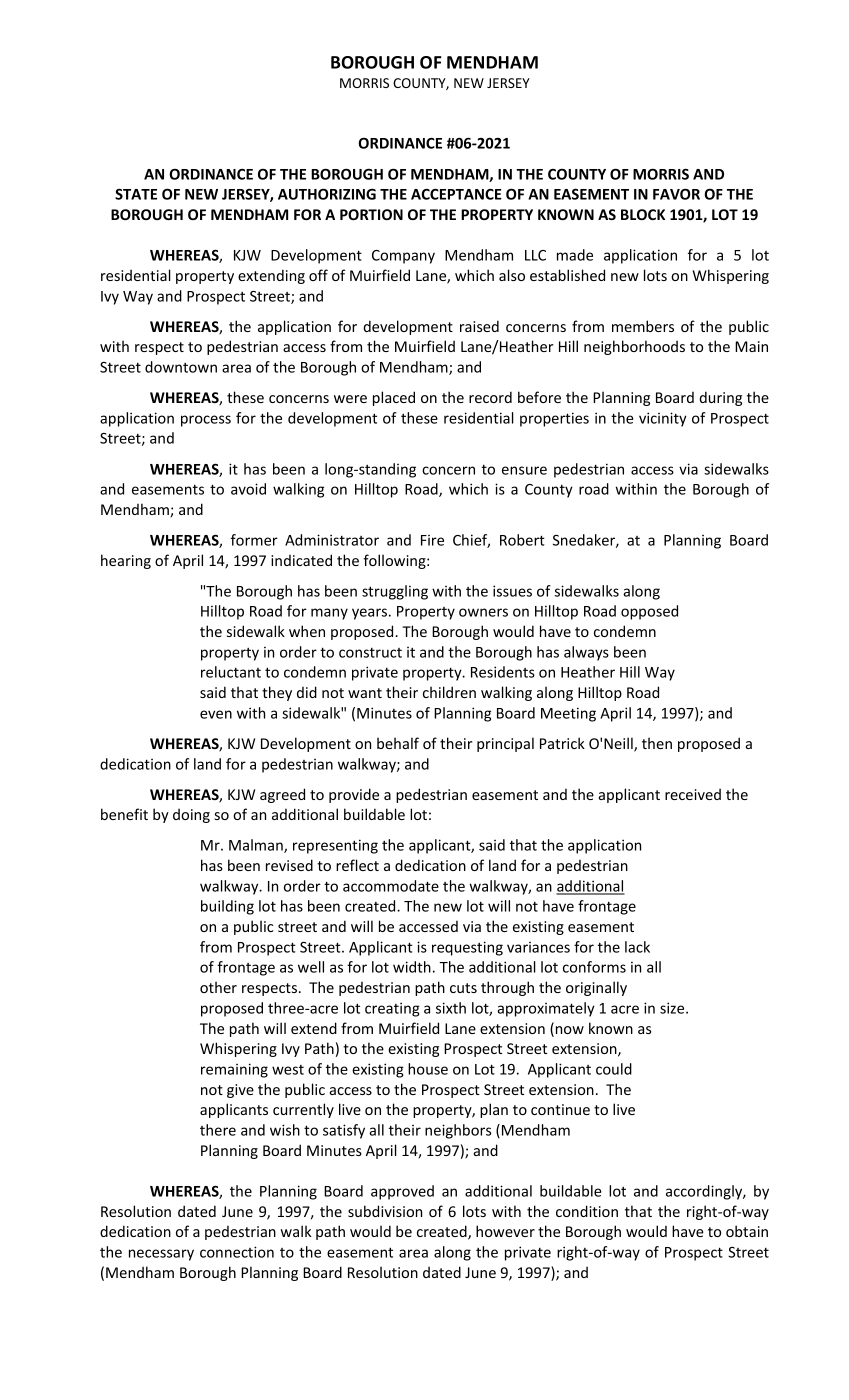 The height and width of the screenshot is (1400, 849). Describe the element at coordinates (637, 947) in the screenshot. I see `lack` at that location.
